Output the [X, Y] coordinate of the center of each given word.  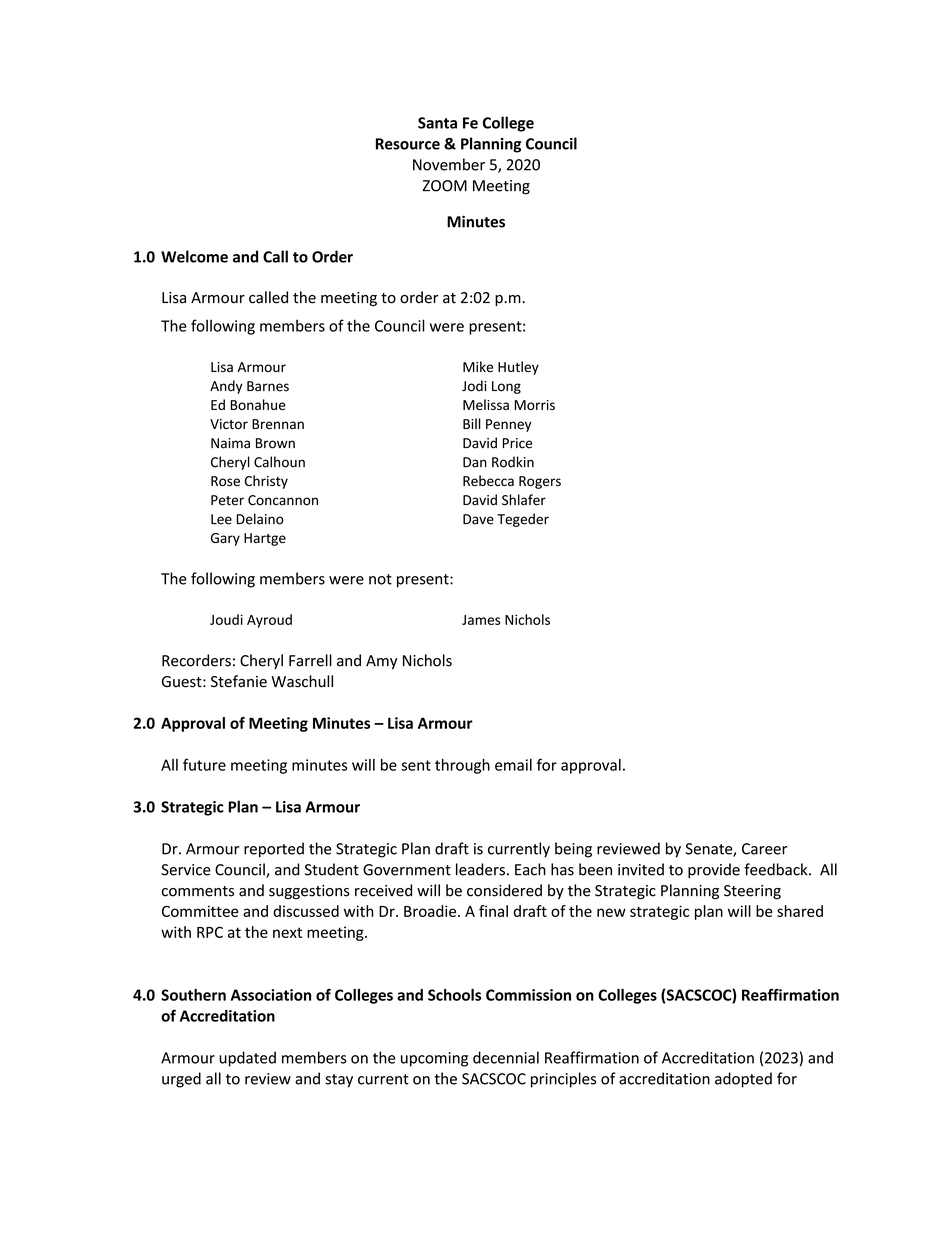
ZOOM [444, 186]
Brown [275, 443]
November [449, 164]
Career [764, 849]
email [513, 765]
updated [247, 1059]
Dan [475, 462]
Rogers [540, 482]
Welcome [194, 256]
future [204, 764]
